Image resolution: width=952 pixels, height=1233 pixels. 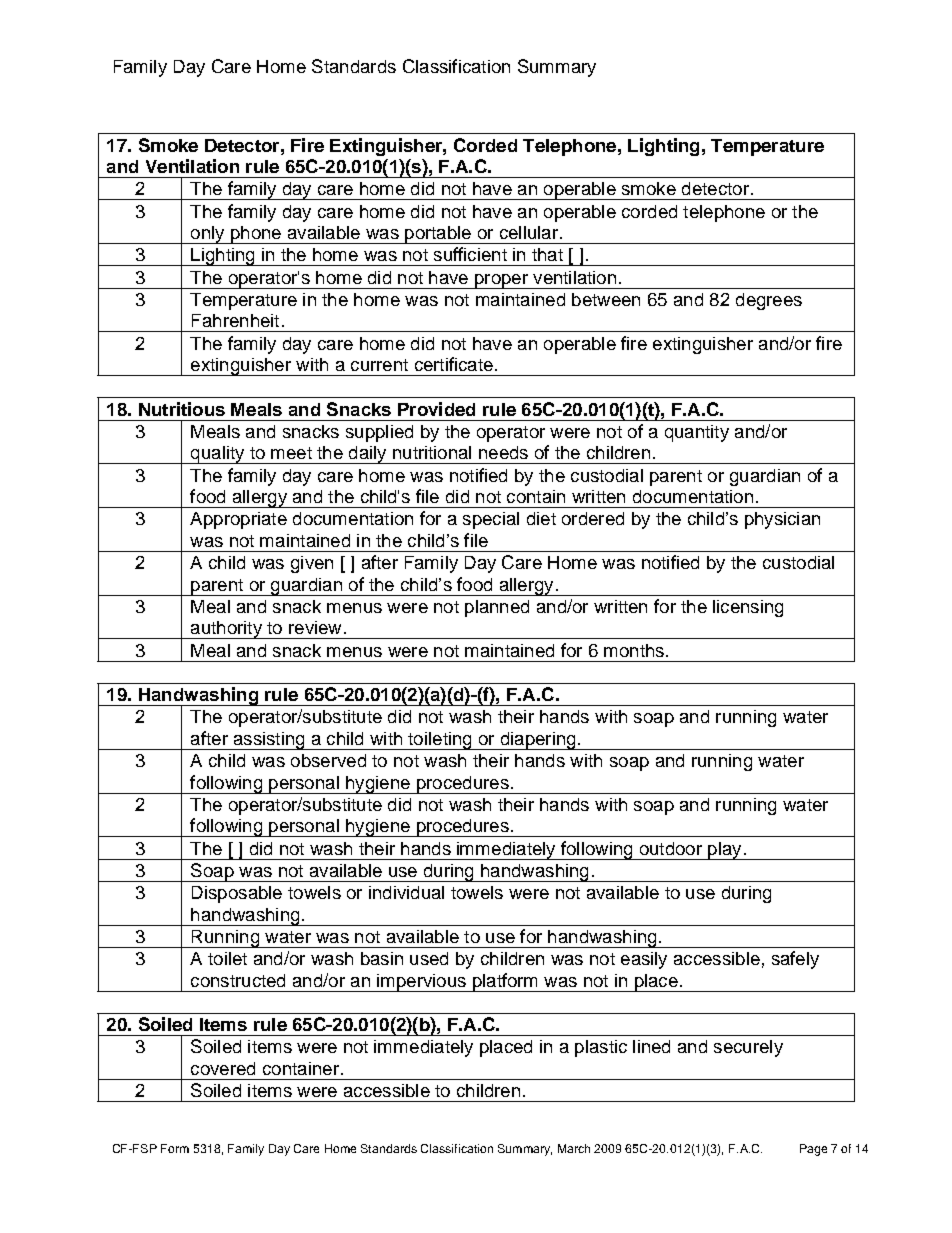 What do you see at coordinates (269, 741) in the screenshot?
I see `assisting` at bounding box center [269, 741].
